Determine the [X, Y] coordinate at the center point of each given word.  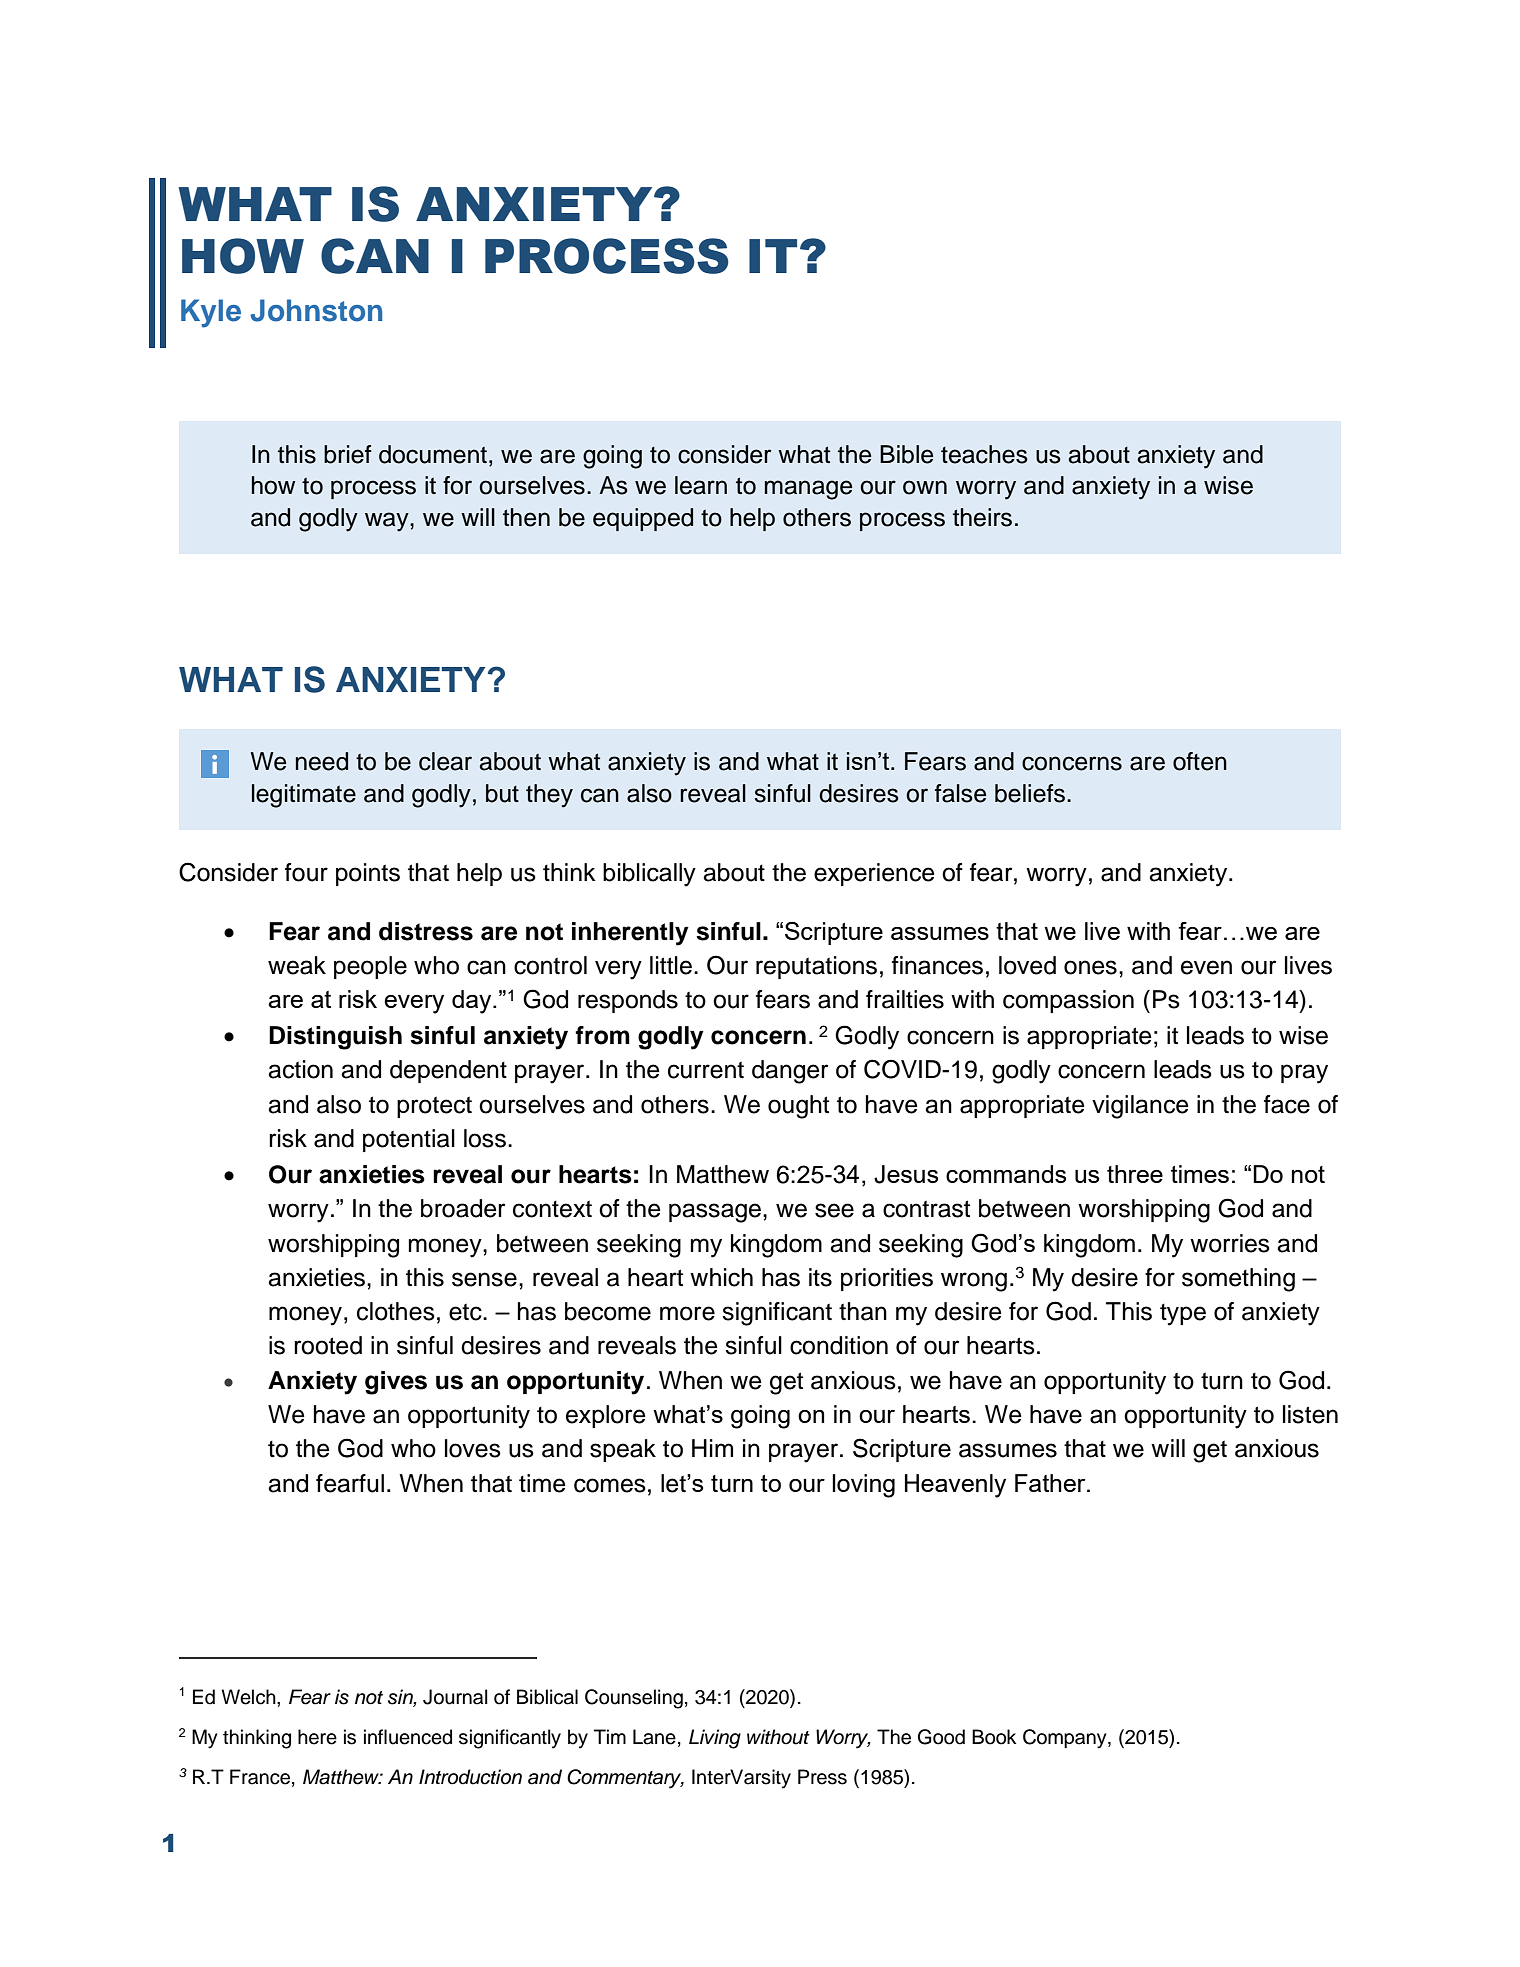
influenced [408, 1737]
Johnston [316, 310]
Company [1066, 1739]
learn [701, 485]
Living [715, 1739]
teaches [984, 454]
